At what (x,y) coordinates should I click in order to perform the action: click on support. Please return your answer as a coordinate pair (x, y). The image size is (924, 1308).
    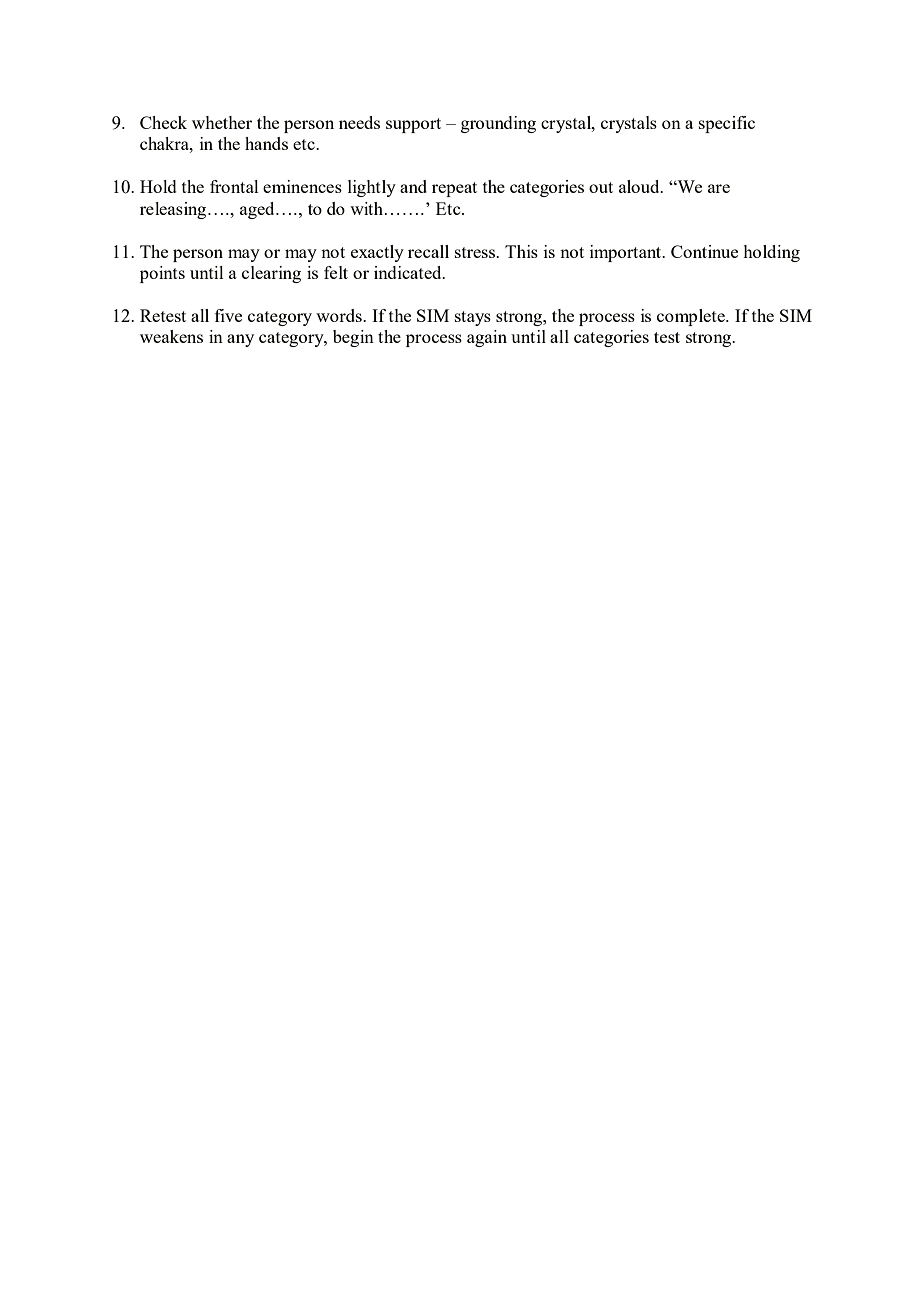
    Looking at the image, I should click on (413, 125).
